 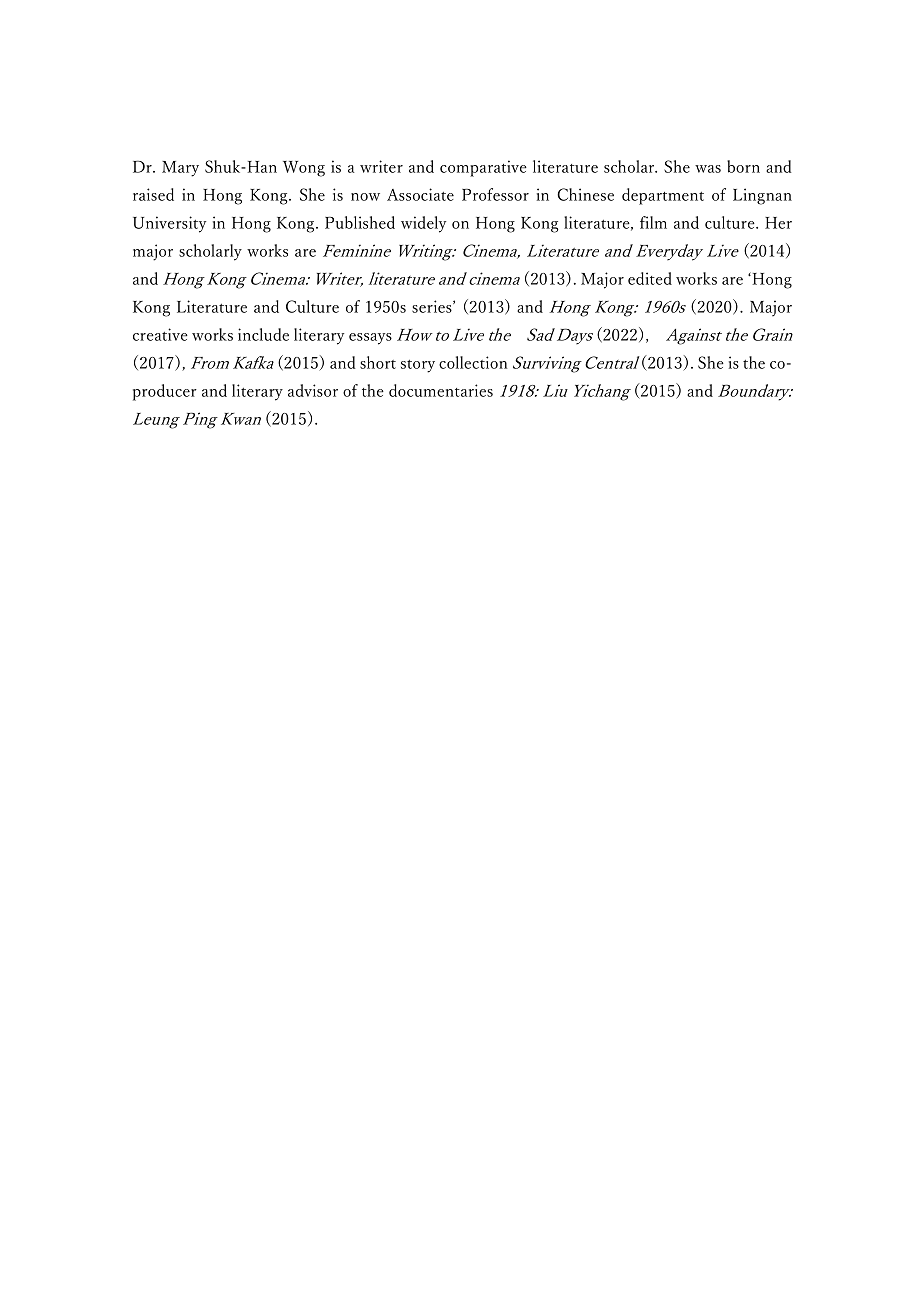 I want to click on advisor, so click(x=313, y=390).
